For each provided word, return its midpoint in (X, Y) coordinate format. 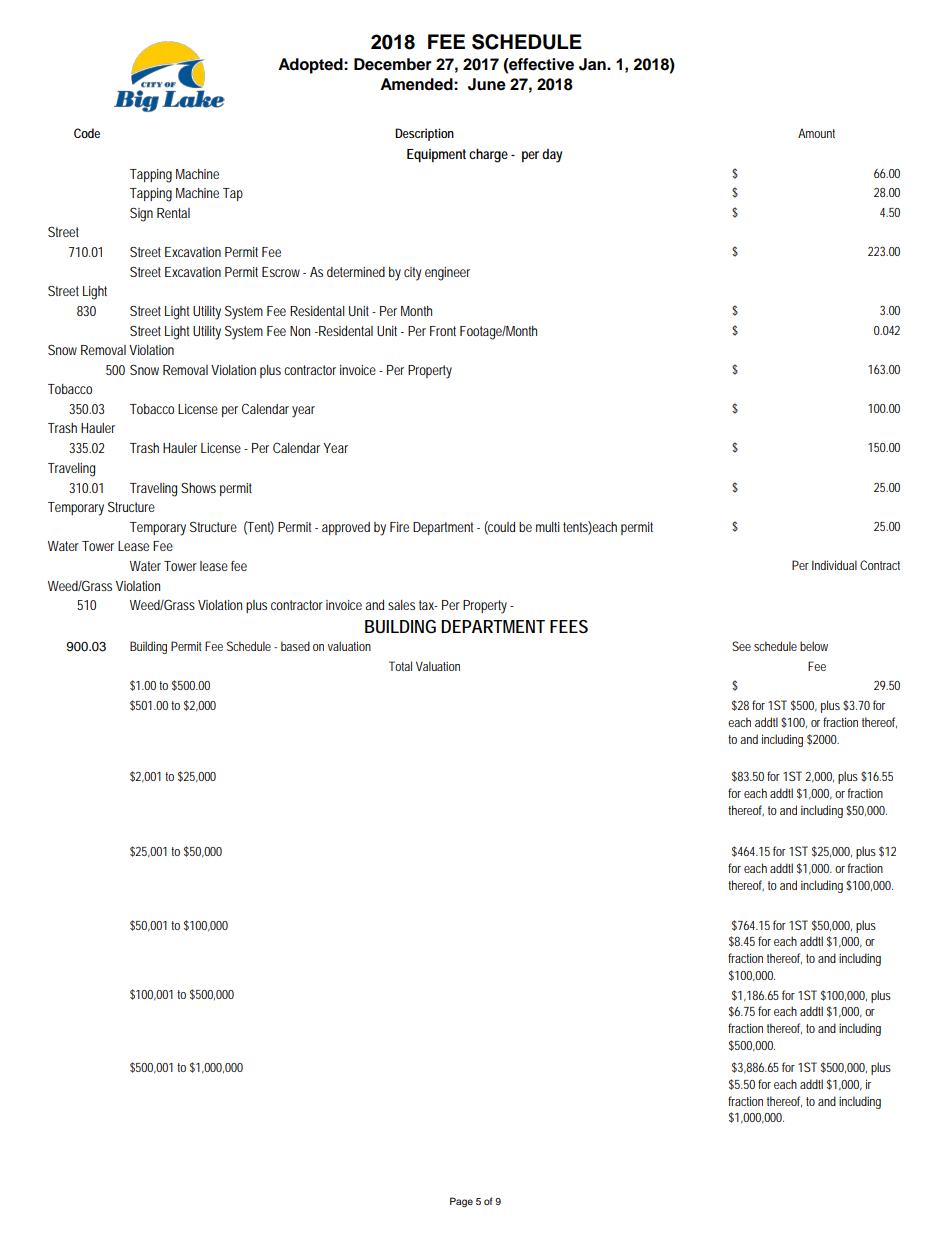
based (295, 646)
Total (400, 666)
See (741, 646)
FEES (569, 626)
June (487, 84)
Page (461, 1202)
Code (87, 133)
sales (401, 605)
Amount (816, 133)
